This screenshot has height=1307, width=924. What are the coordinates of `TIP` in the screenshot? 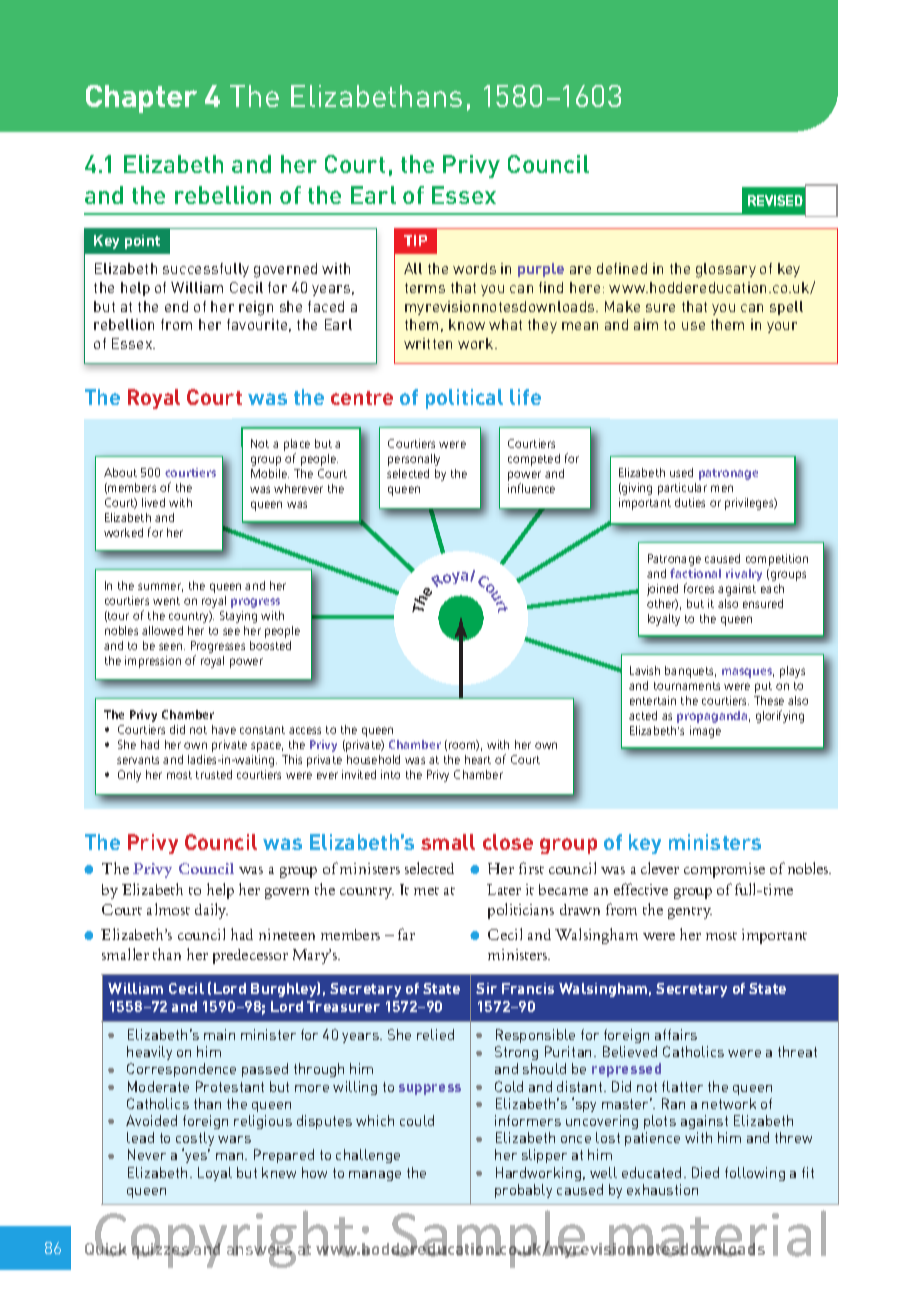 It's located at (415, 240).
